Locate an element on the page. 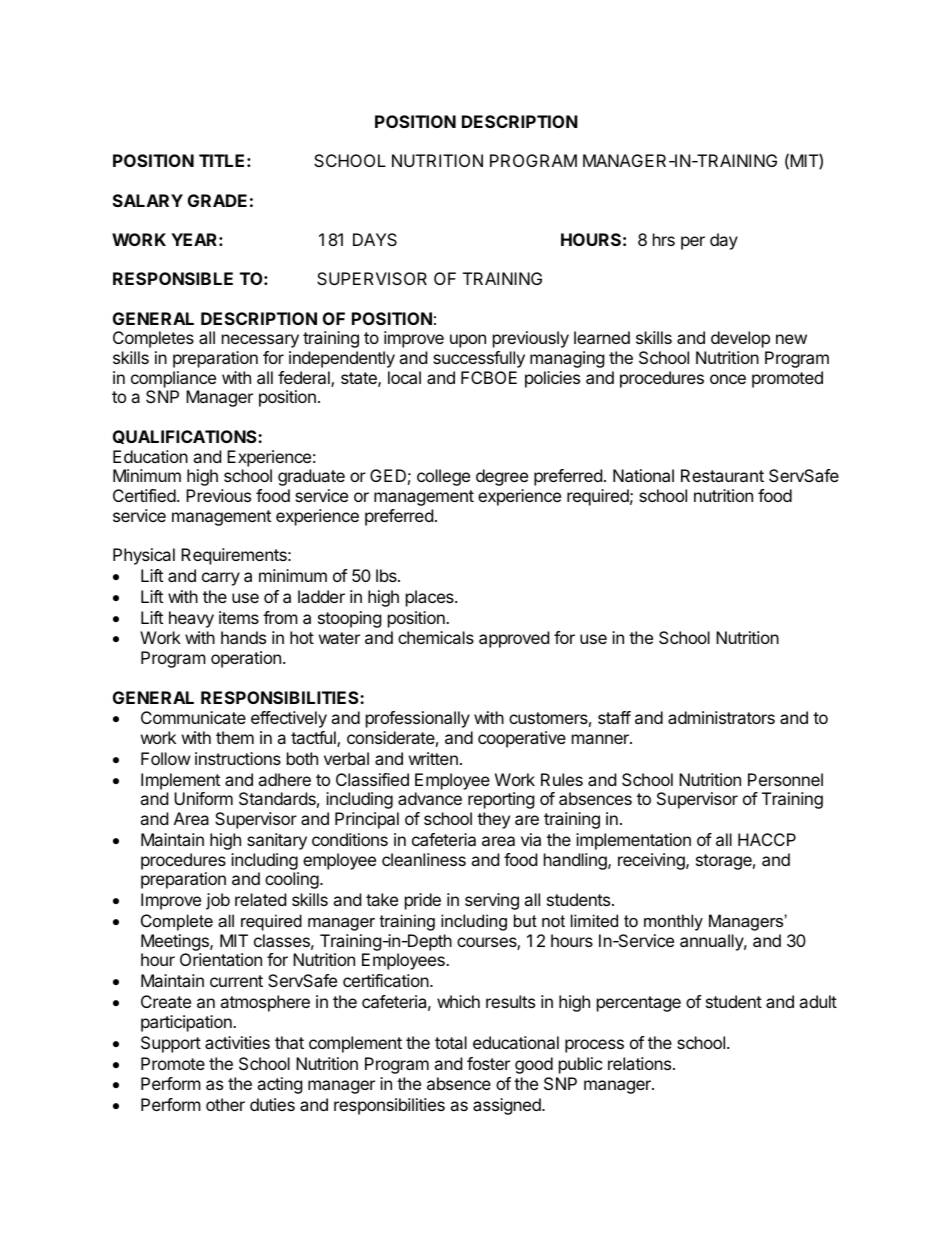  successfully is located at coordinates (479, 359).
